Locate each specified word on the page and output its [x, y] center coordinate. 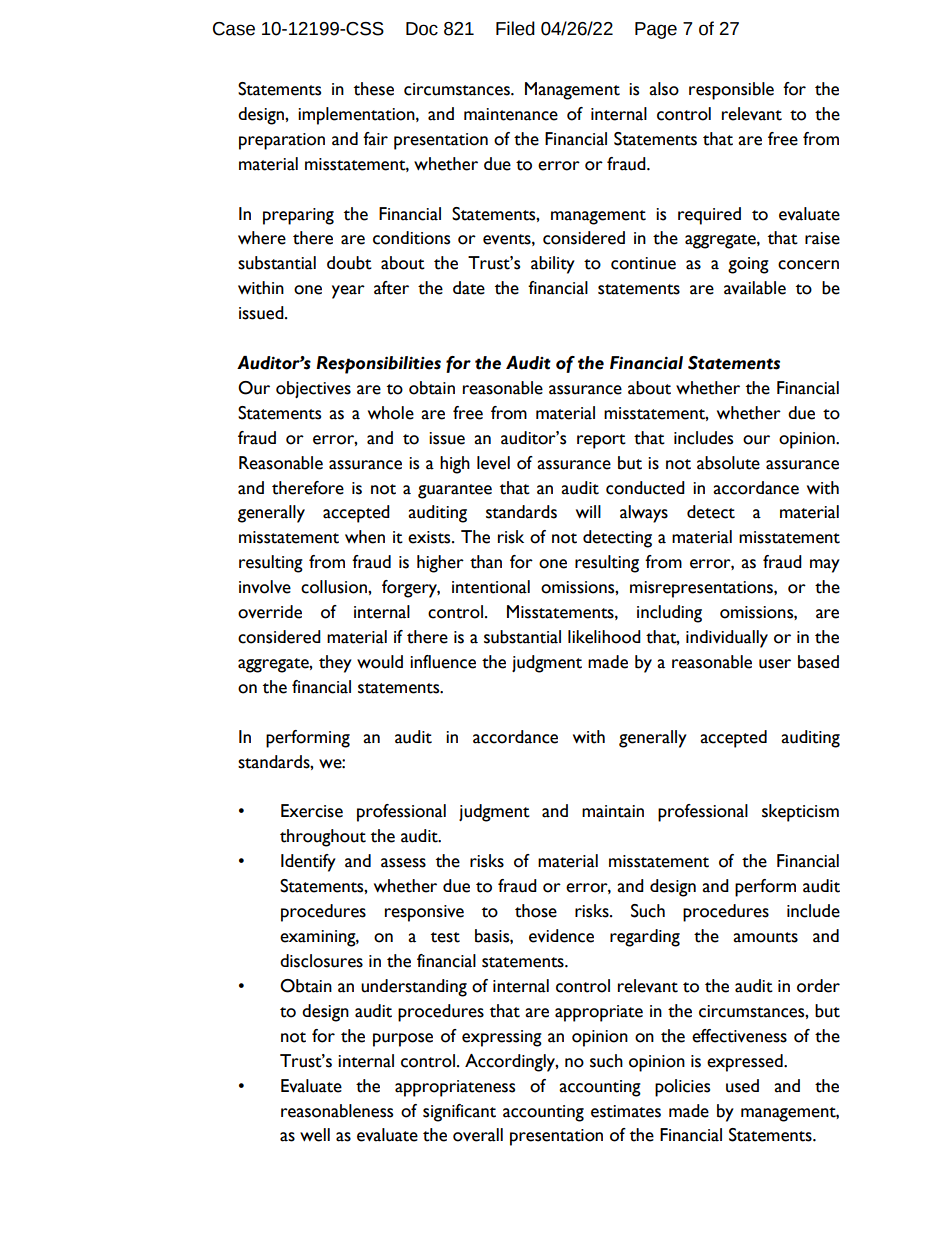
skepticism [800, 813]
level [493, 463]
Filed [515, 28]
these [374, 89]
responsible [731, 91]
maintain [613, 811]
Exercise [312, 811]
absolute [728, 463]
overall [478, 1135]
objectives [313, 389]
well [315, 1135]
